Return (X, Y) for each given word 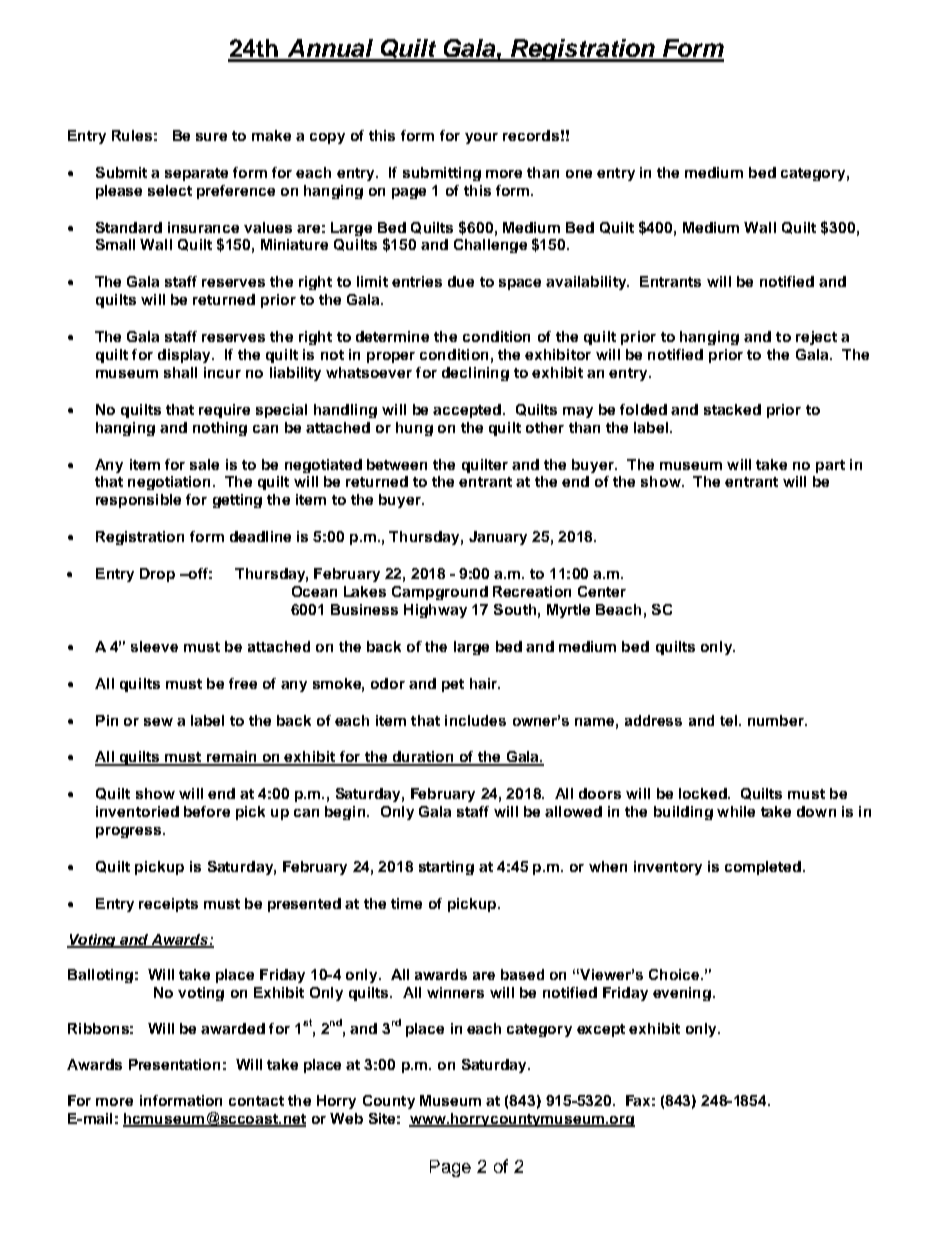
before (207, 811)
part (830, 466)
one (579, 174)
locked (704, 793)
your (481, 138)
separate (196, 174)
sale (204, 464)
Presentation (174, 1064)
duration (423, 758)
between (397, 464)
